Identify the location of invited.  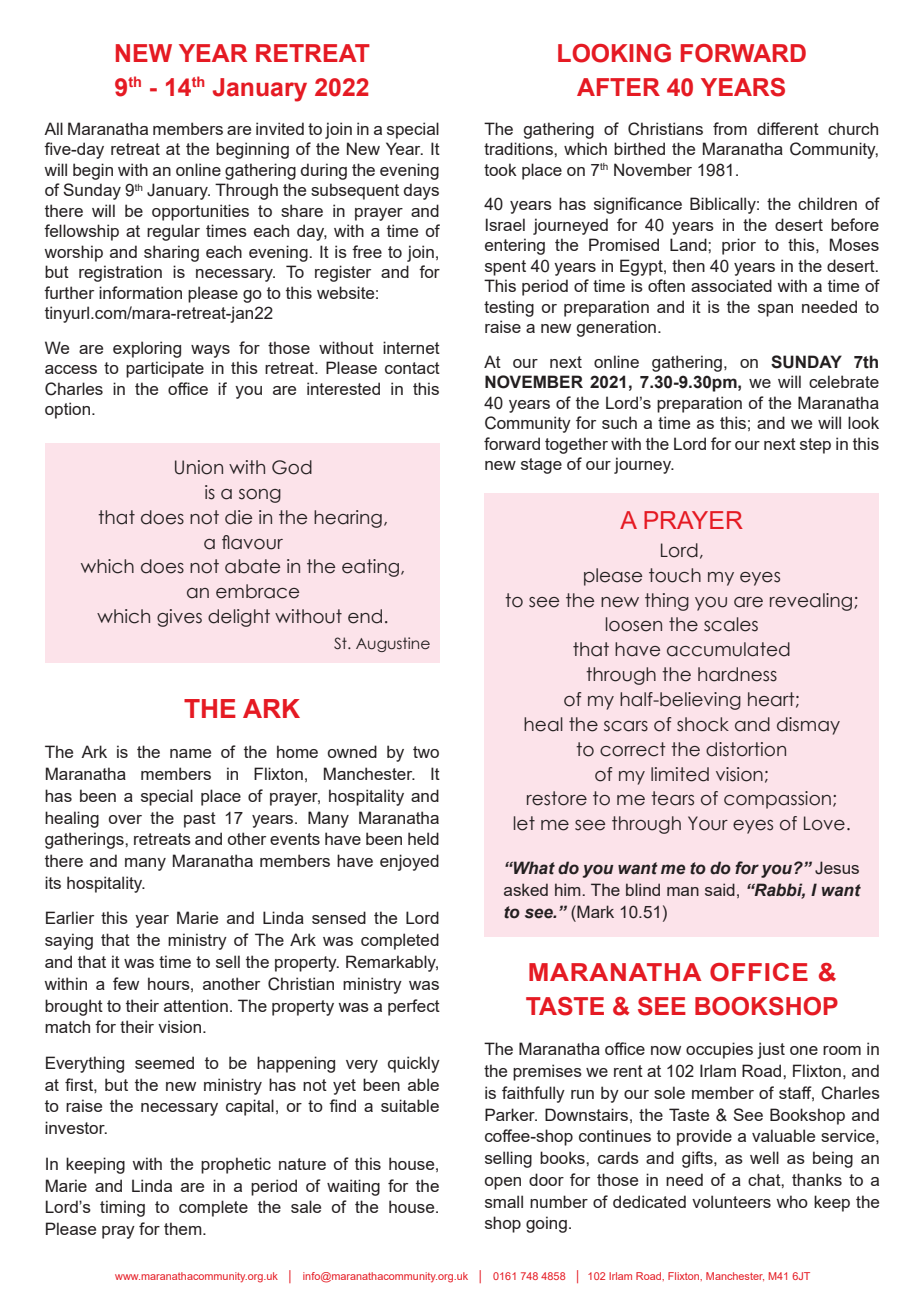
(280, 128).
